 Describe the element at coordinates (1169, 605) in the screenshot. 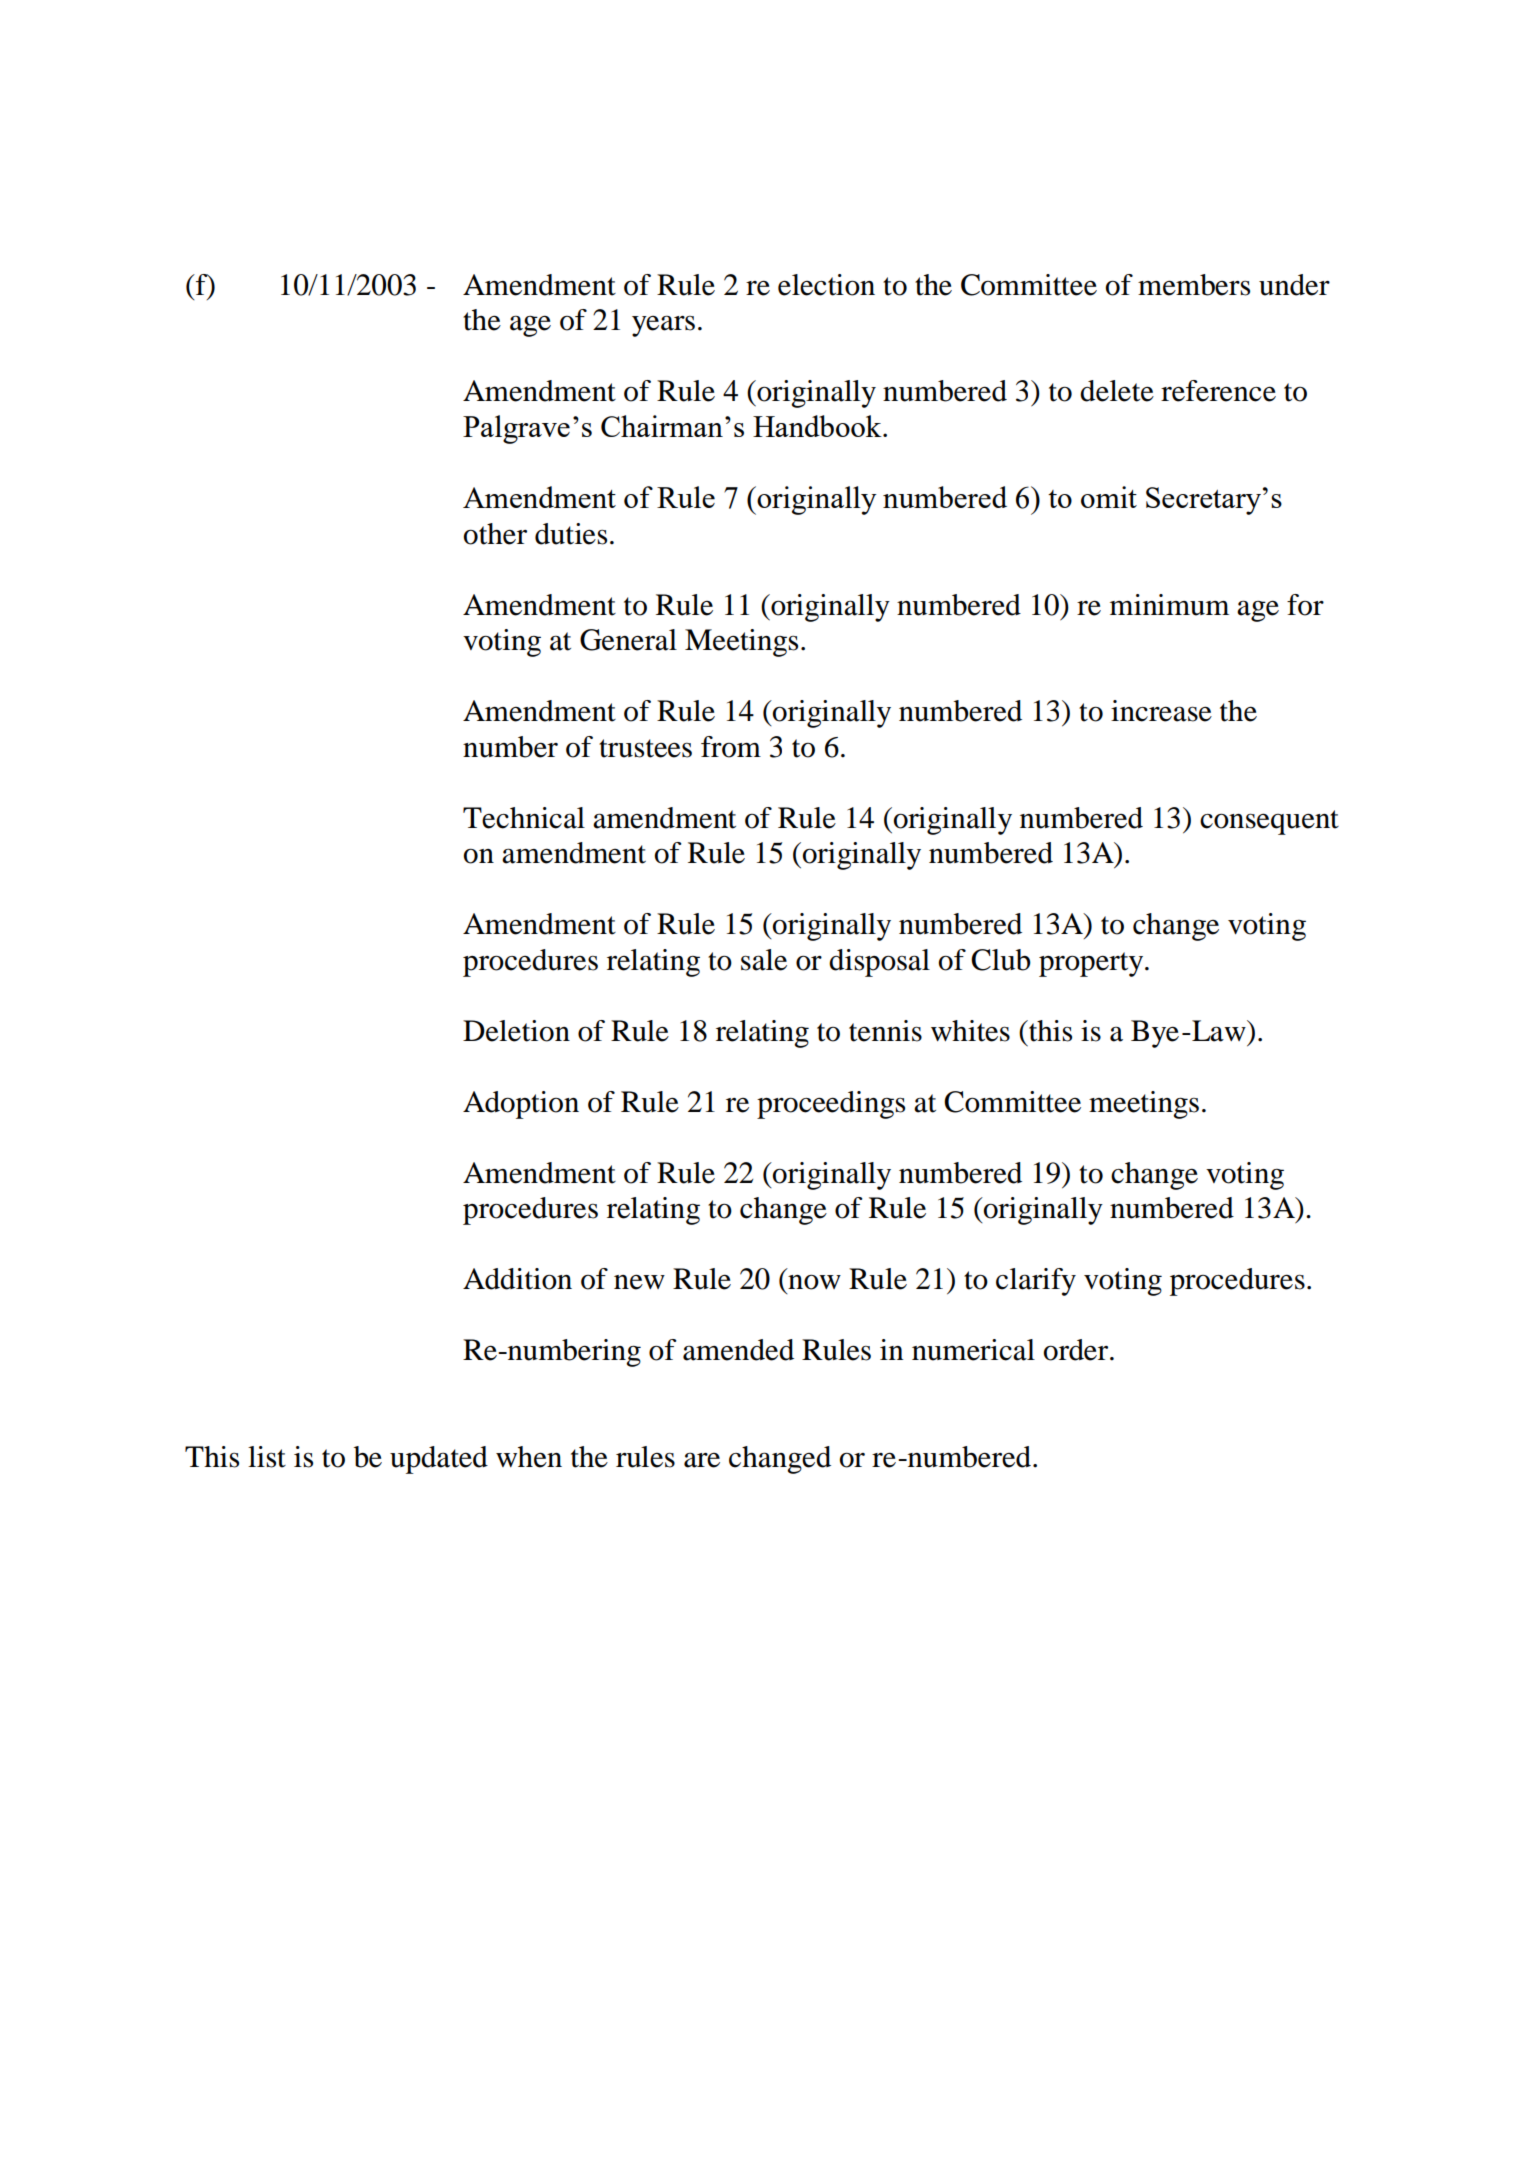

I see `minimum` at that location.
